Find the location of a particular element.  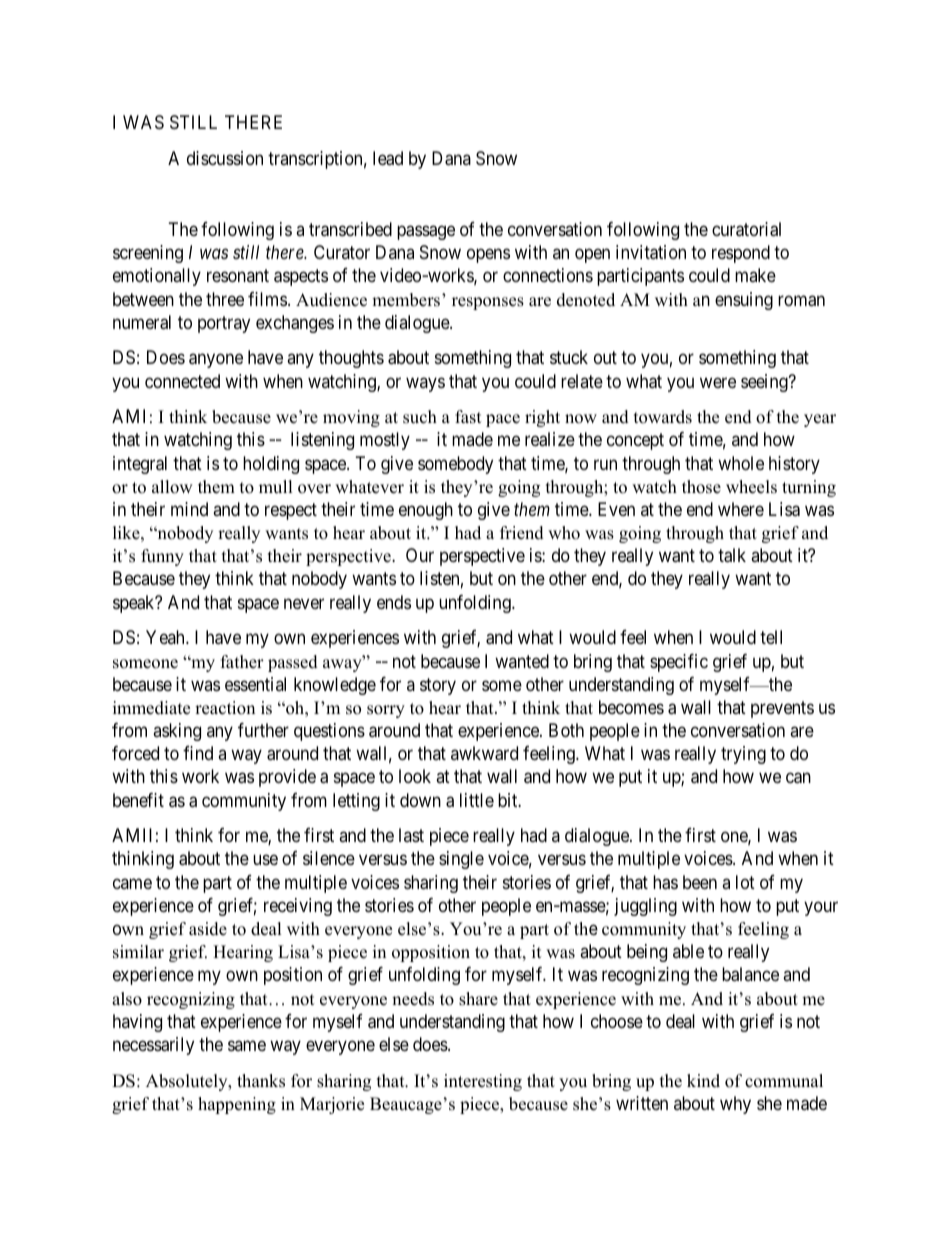

interesting is located at coordinates (483, 1082).
